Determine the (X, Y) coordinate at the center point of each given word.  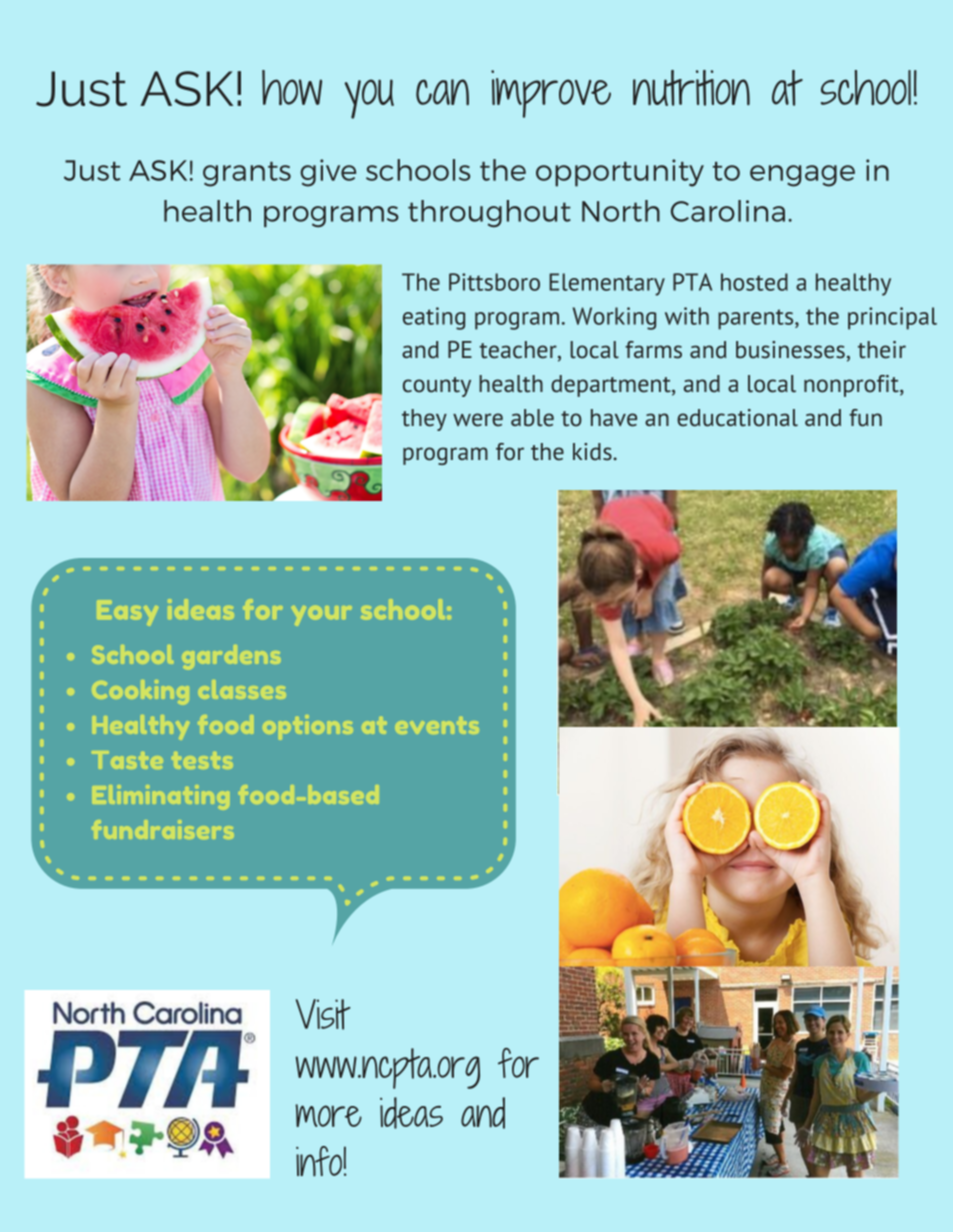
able (532, 418)
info (319, 1161)
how (292, 87)
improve (551, 94)
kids (593, 452)
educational (737, 418)
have (614, 418)
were (478, 420)
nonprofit (852, 386)
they (424, 420)
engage (802, 176)
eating (434, 318)
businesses (790, 350)
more (328, 1115)
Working (614, 318)
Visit (323, 1014)
